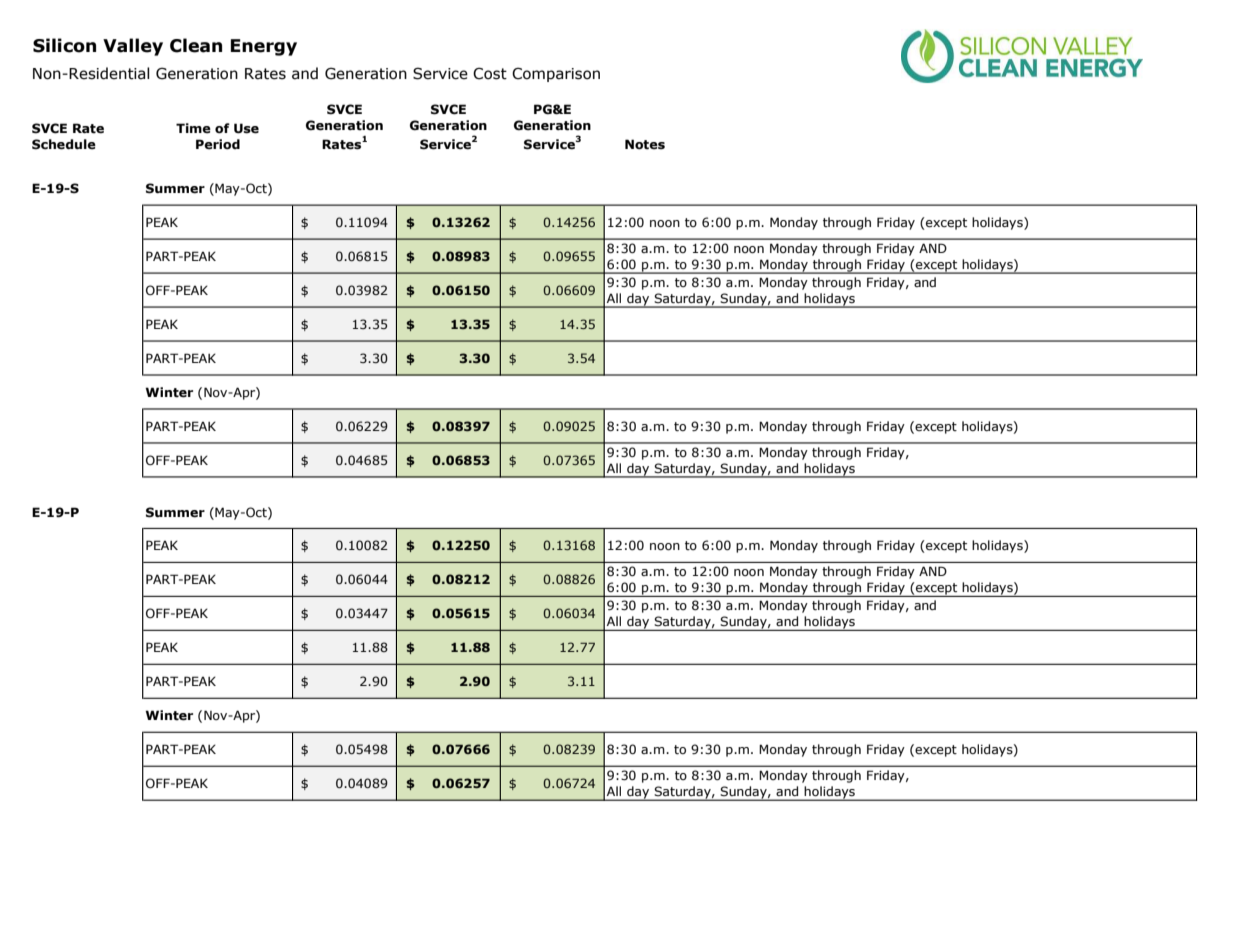  I want to click on Schedule, so click(64, 144).
